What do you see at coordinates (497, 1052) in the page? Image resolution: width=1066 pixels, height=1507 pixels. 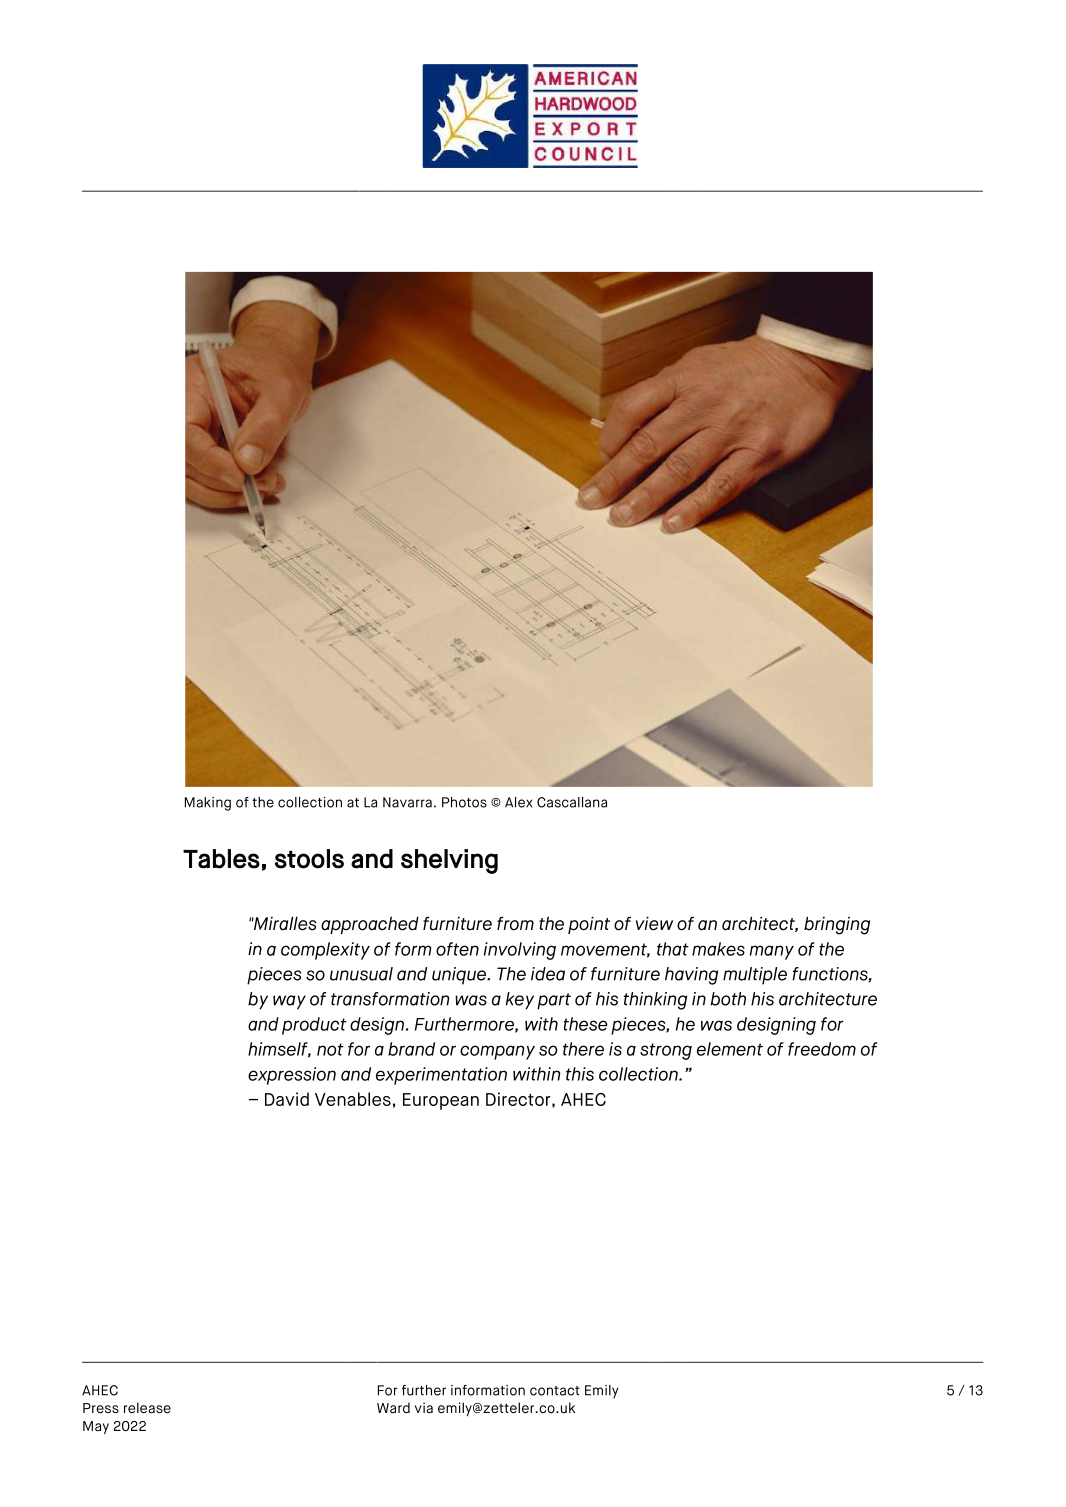 I see `company` at bounding box center [497, 1052].
